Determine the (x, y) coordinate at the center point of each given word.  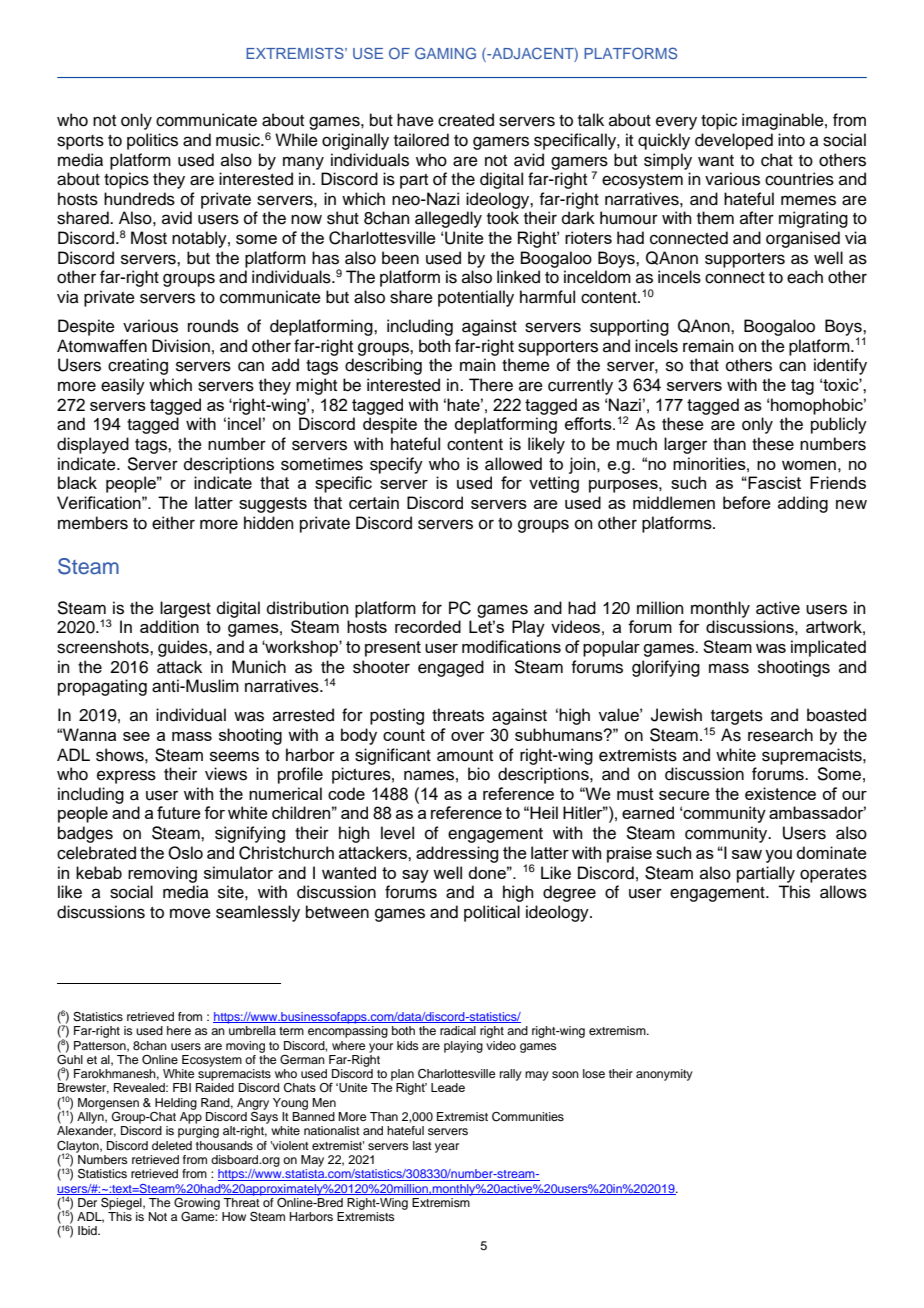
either (173, 523)
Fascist (773, 482)
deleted (172, 1145)
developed (734, 141)
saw (747, 854)
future (179, 812)
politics (152, 141)
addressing (457, 854)
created (466, 120)
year (447, 1148)
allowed (513, 464)
